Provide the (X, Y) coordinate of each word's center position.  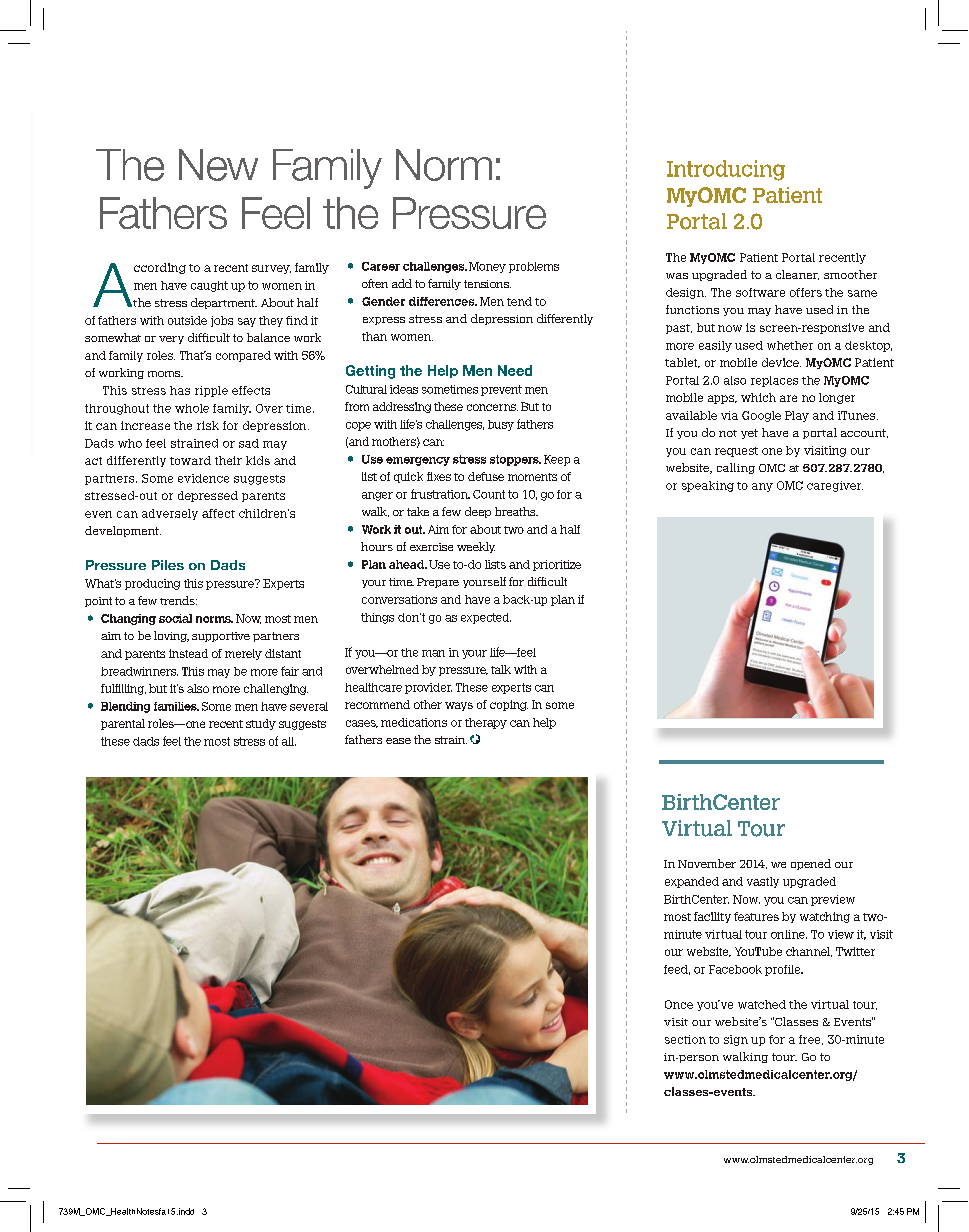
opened (811, 864)
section (685, 1039)
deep (478, 512)
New (218, 165)
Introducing (726, 170)
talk (501, 669)
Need (515, 370)
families (176, 706)
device (781, 362)
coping (509, 705)
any (762, 487)
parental (123, 724)
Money (487, 267)
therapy (486, 723)
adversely (170, 514)
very (171, 340)
